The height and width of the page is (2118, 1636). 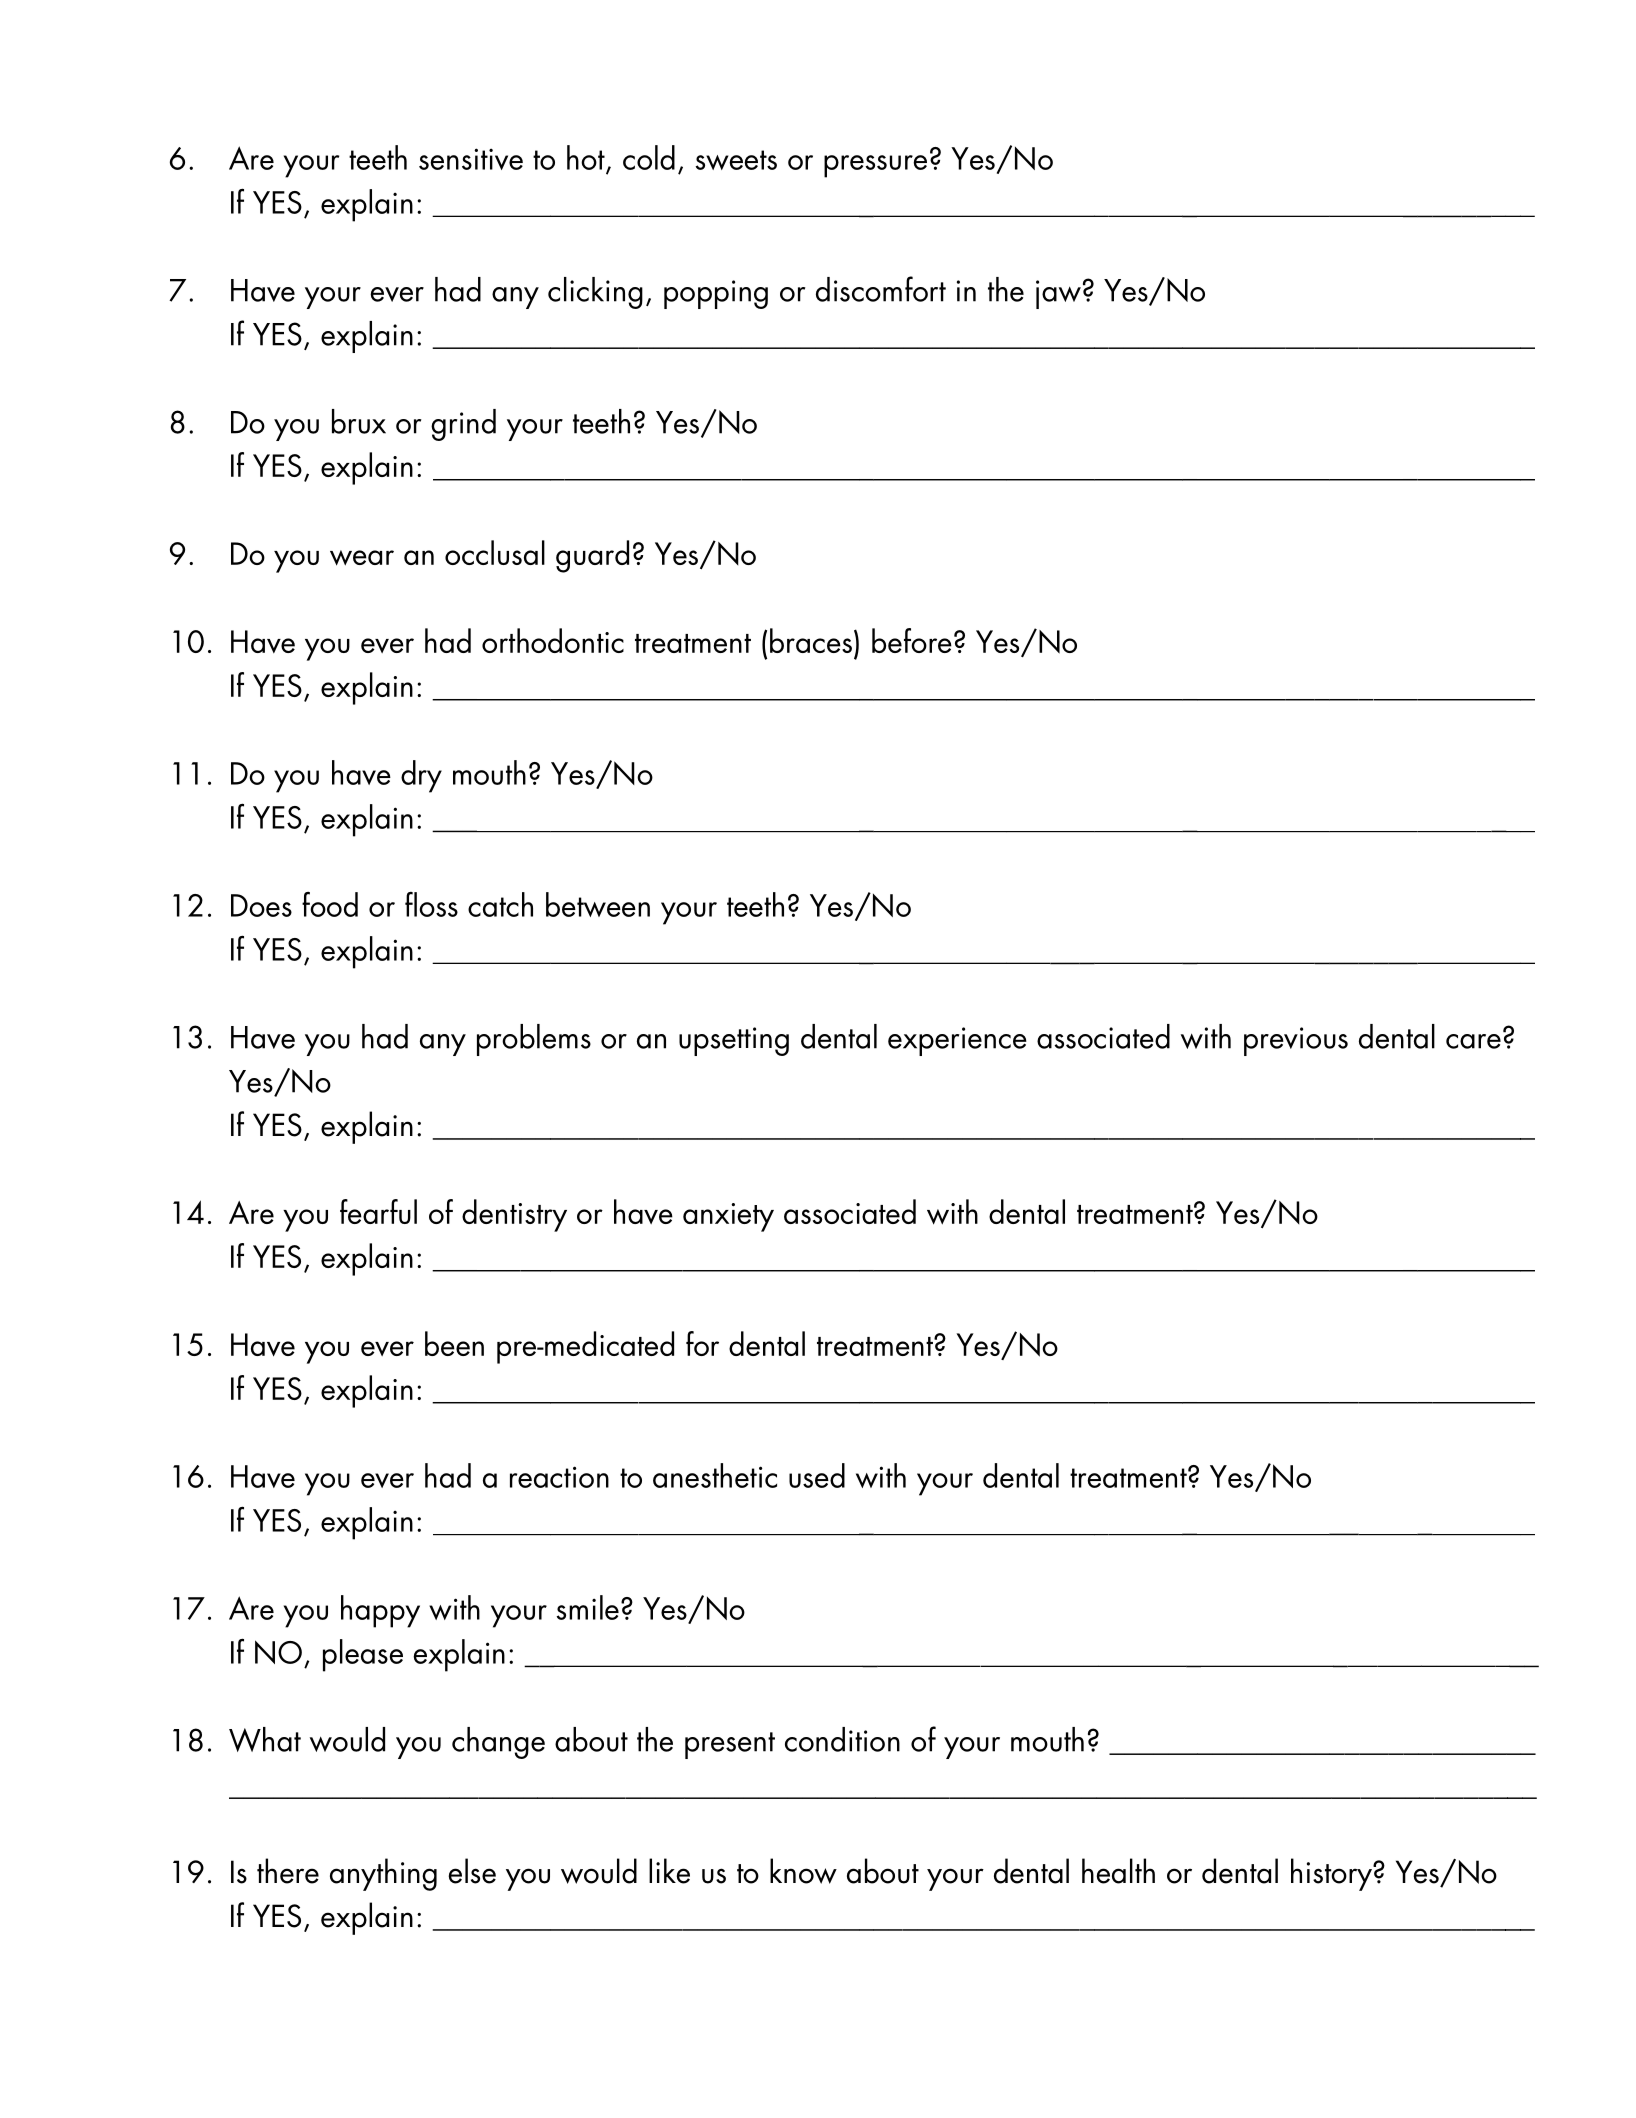 I want to click on previous, so click(x=1296, y=1041).
